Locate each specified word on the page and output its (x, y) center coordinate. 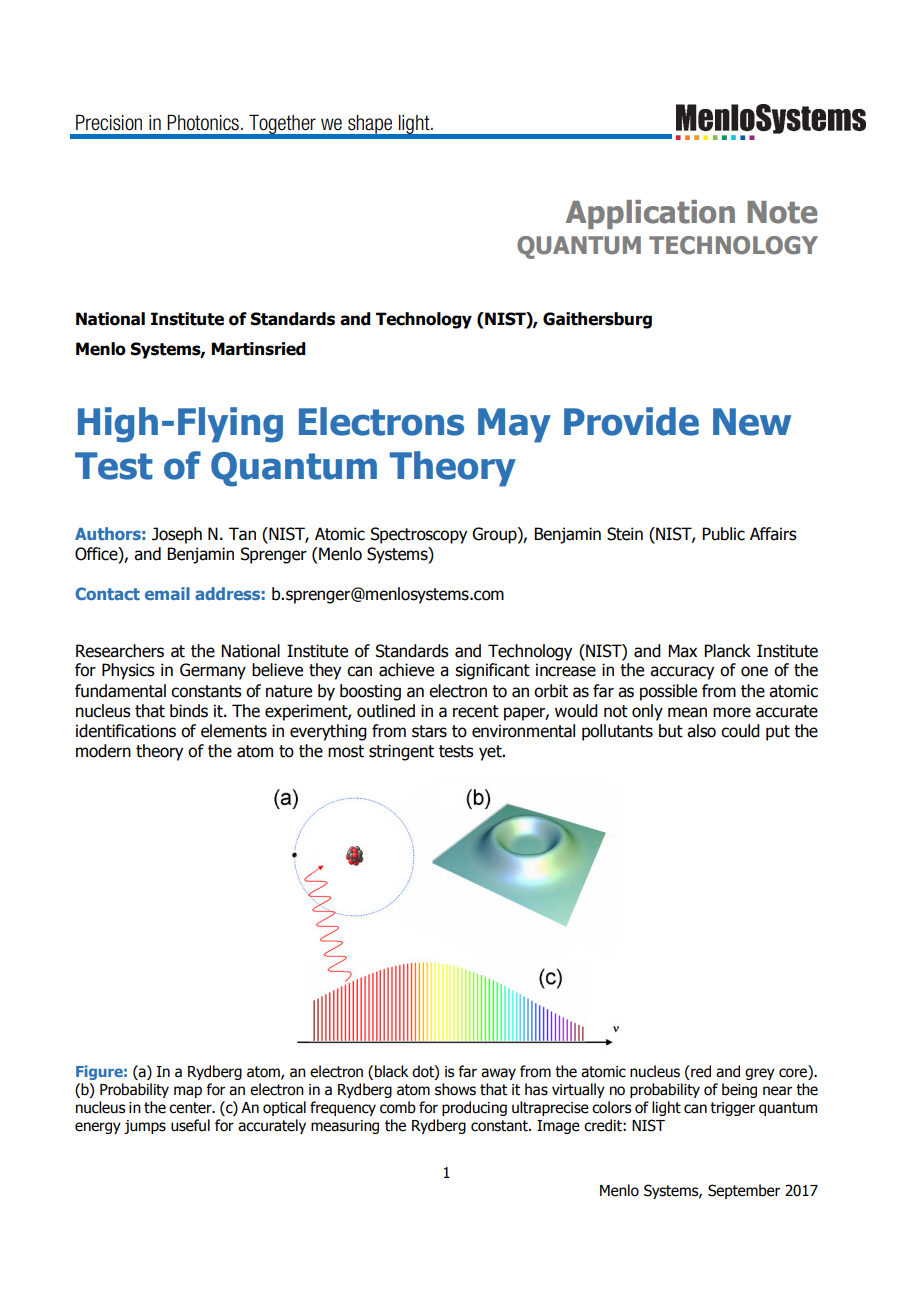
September (744, 1191)
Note (782, 212)
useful (190, 1125)
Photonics (203, 123)
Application (650, 214)
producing (474, 1108)
